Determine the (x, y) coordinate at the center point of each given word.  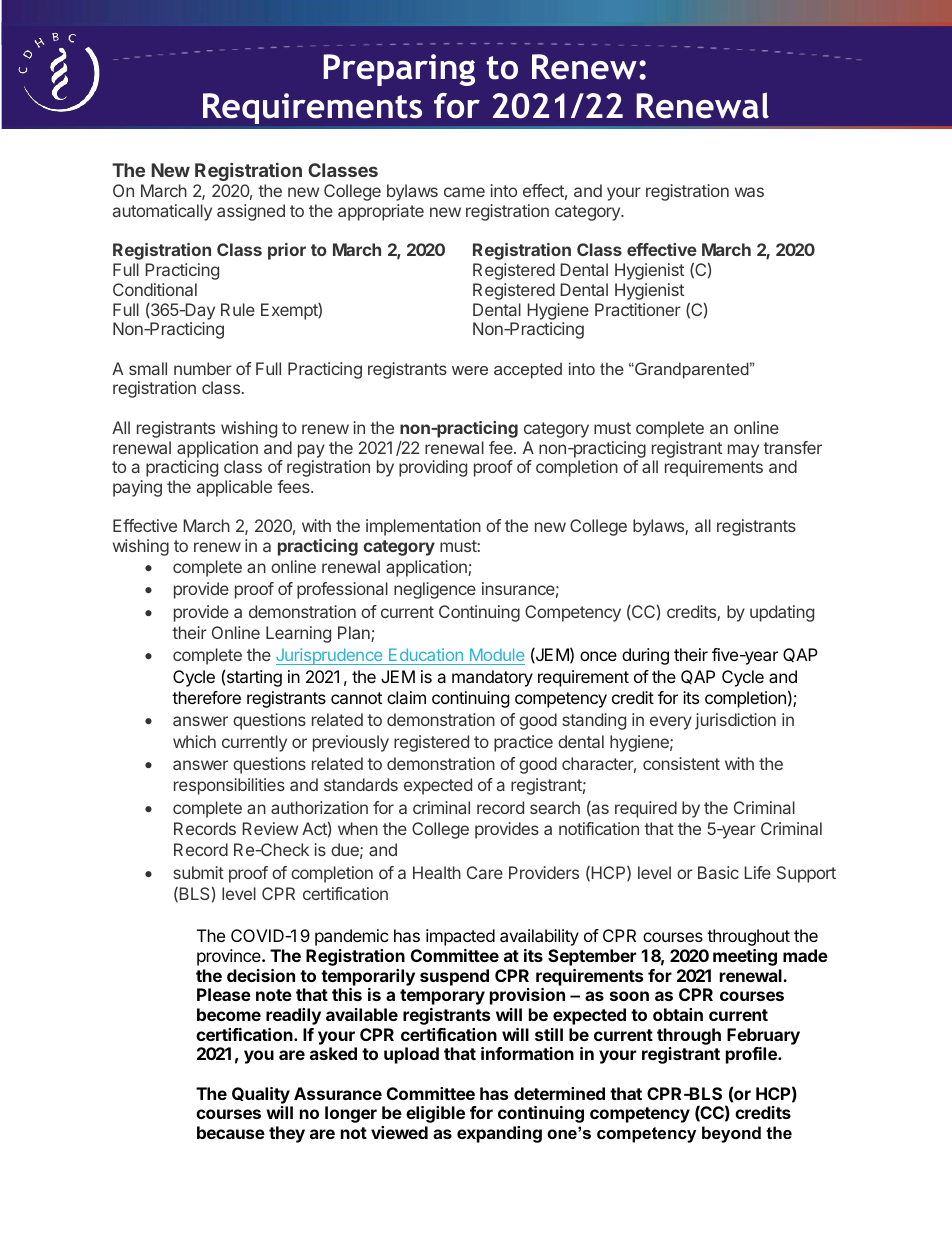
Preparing (399, 70)
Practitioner (638, 309)
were (470, 370)
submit (198, 872)
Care (485, 872)
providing (433, 468)
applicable (234, 488)
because (231, 1132)
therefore (206, 697)
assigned (251, 212)
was (749, 192)
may (743, 451)
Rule (238, 309)
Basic (718, 872)
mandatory (492, 678)
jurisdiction (735, 721)
